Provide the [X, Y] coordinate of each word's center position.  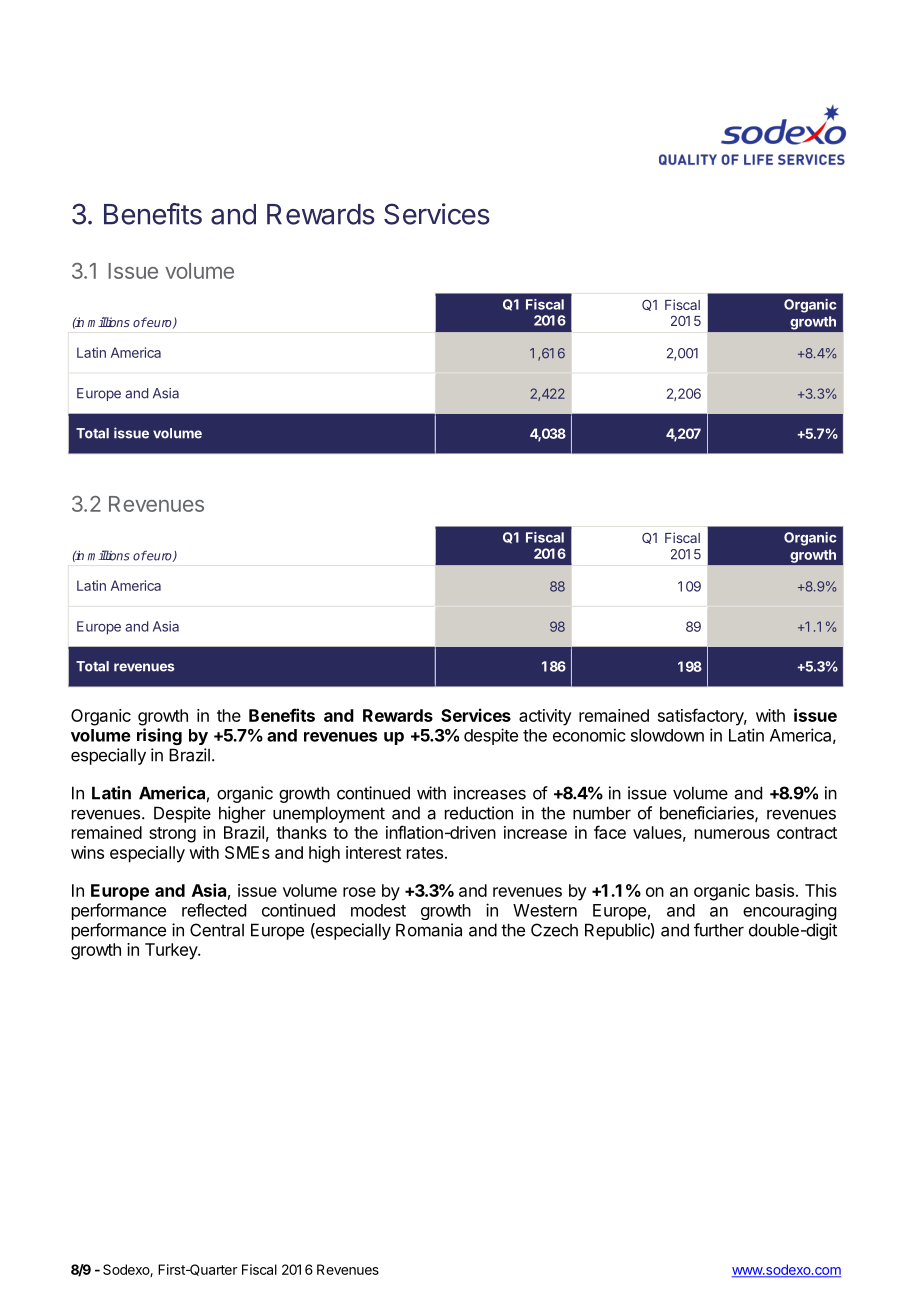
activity [545, 717]
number [602, 813]
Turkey [172, 951]
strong [172, 835]
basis [775, 890]
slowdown [667, 735]
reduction [479, 813]
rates [425, 853]
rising [159, 736]
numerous [732, 834]
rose [359, 892]
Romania [429, 930]
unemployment [329, 814]
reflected [214, 910]
